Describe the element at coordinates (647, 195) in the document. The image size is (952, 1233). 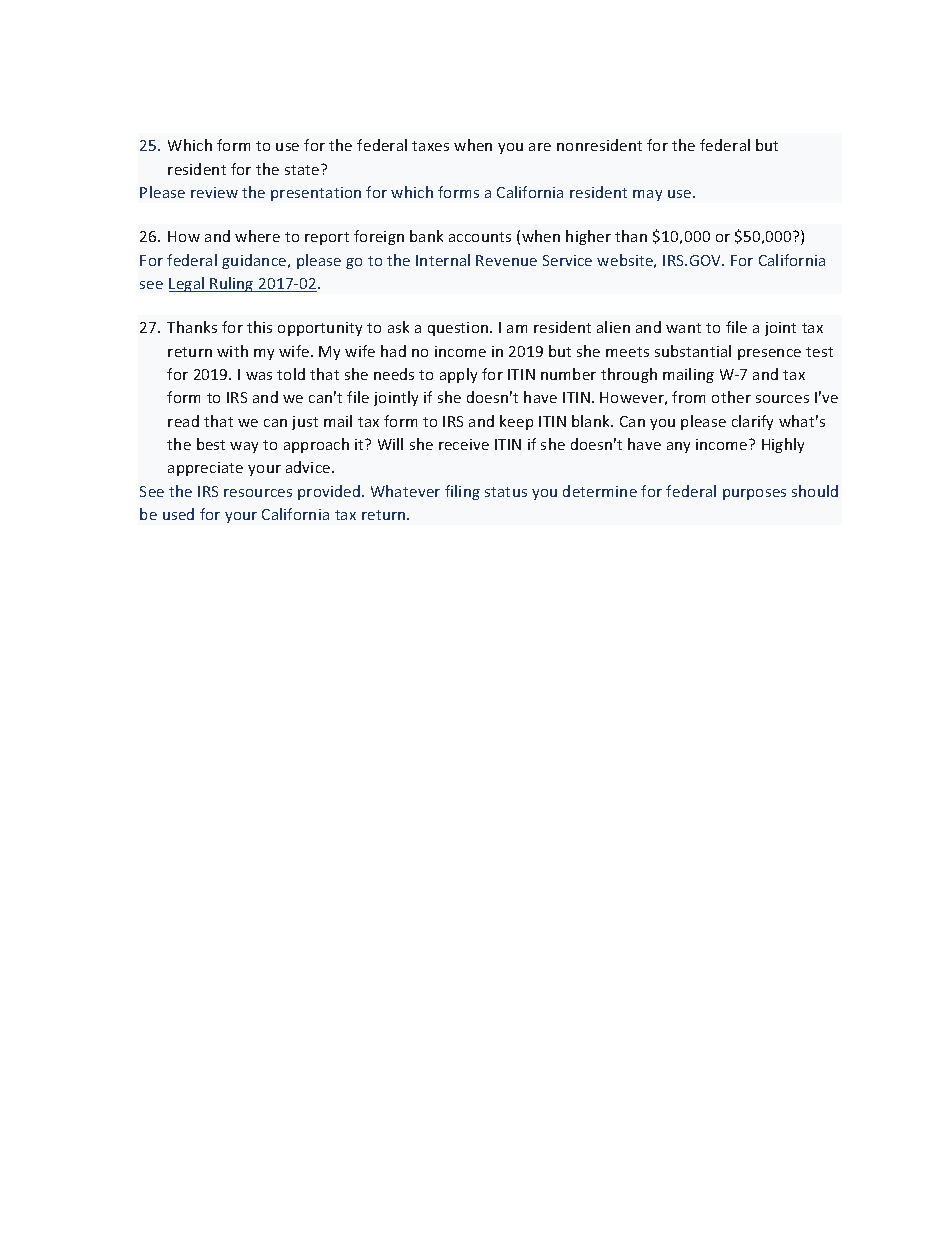
I see `may` at that location.
